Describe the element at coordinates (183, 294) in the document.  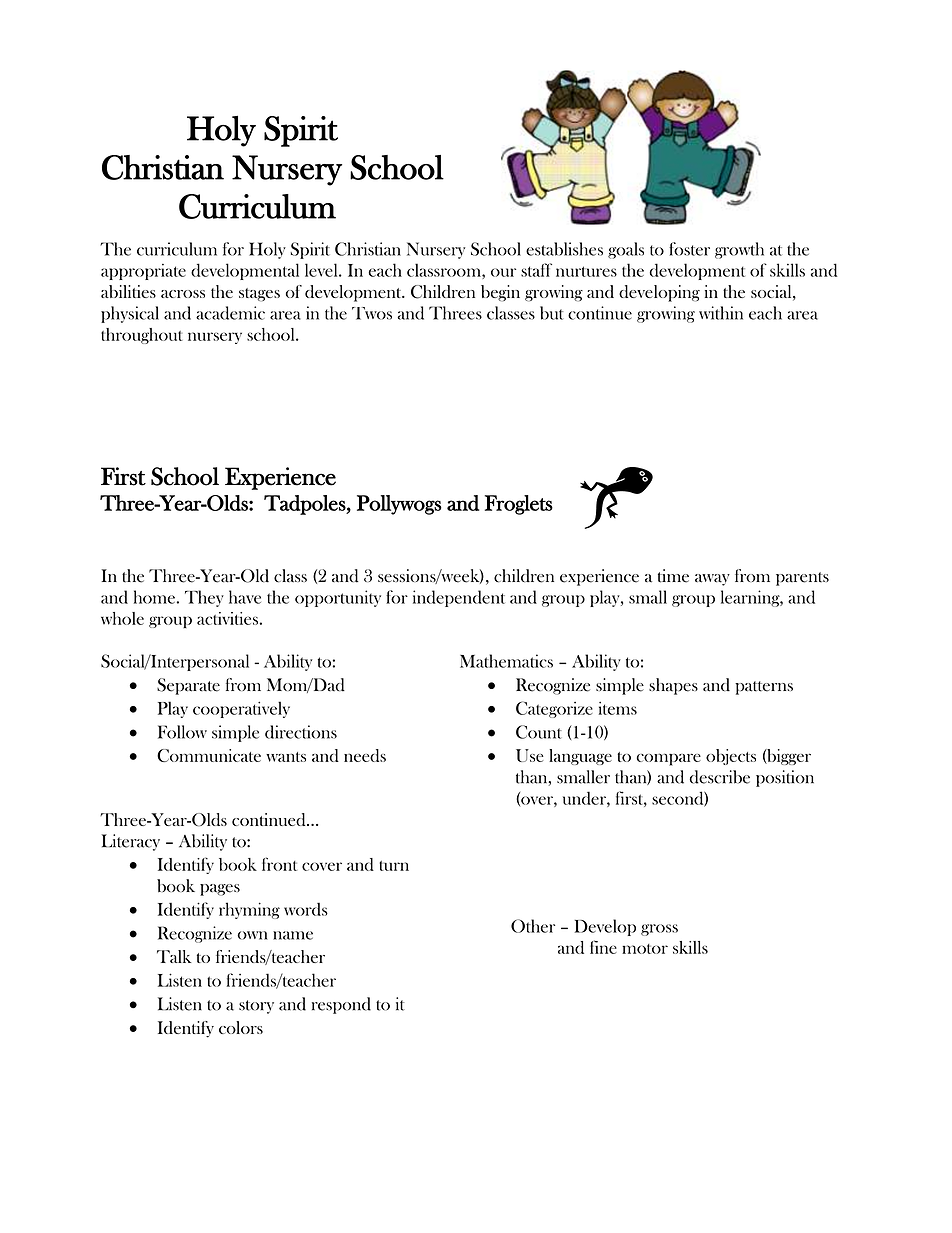
I see `across` at that location.
